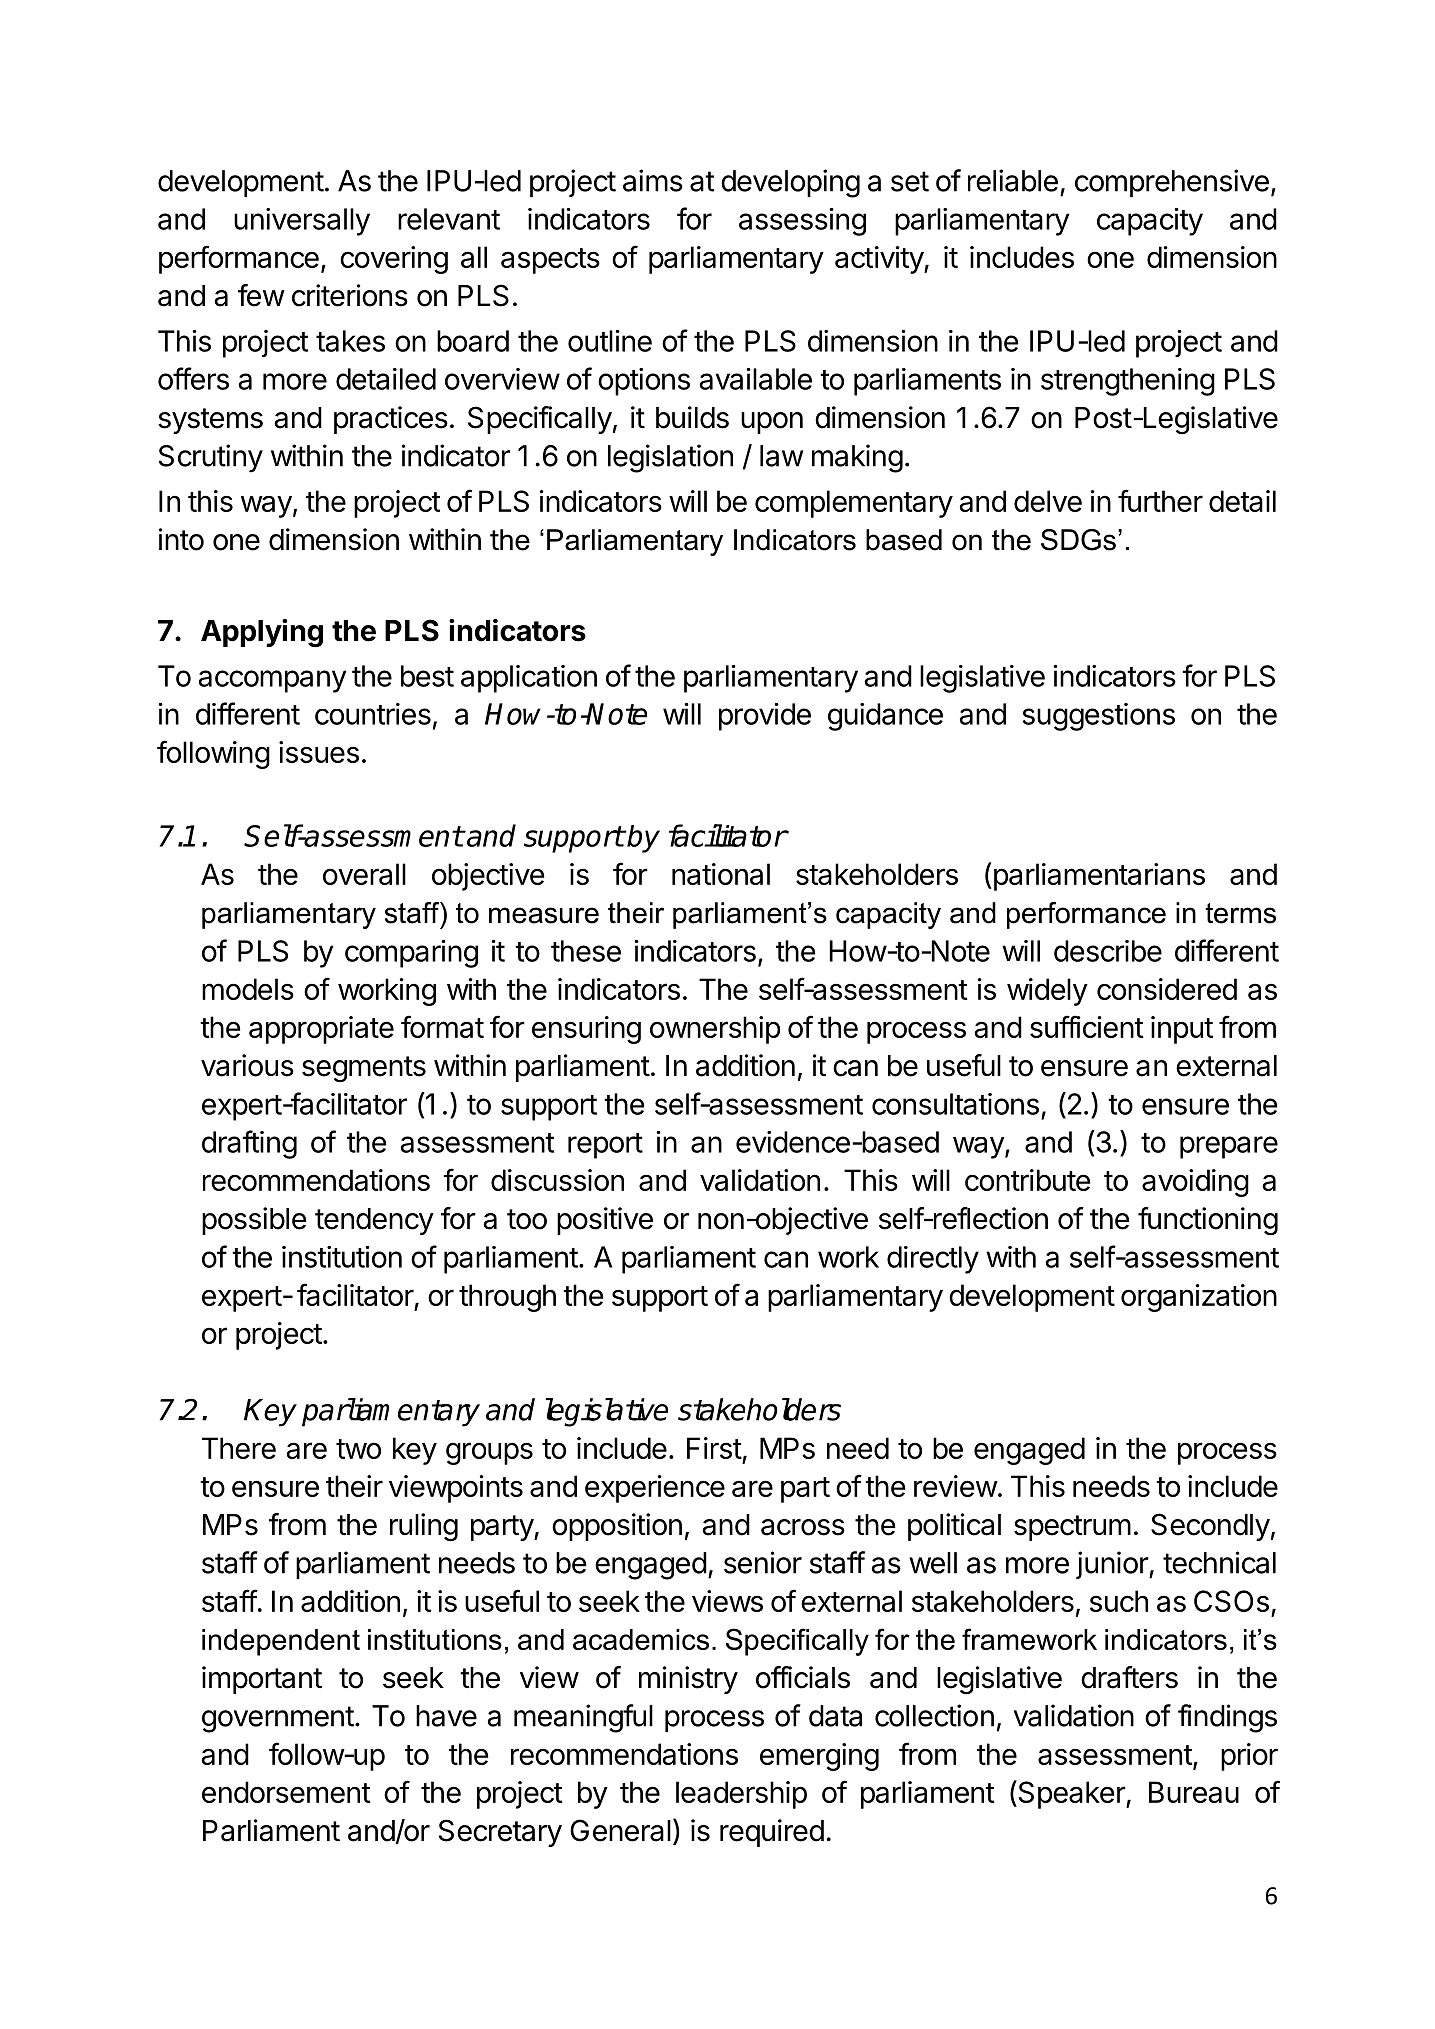  I want to click on appropriate, so click(321, 1030).
